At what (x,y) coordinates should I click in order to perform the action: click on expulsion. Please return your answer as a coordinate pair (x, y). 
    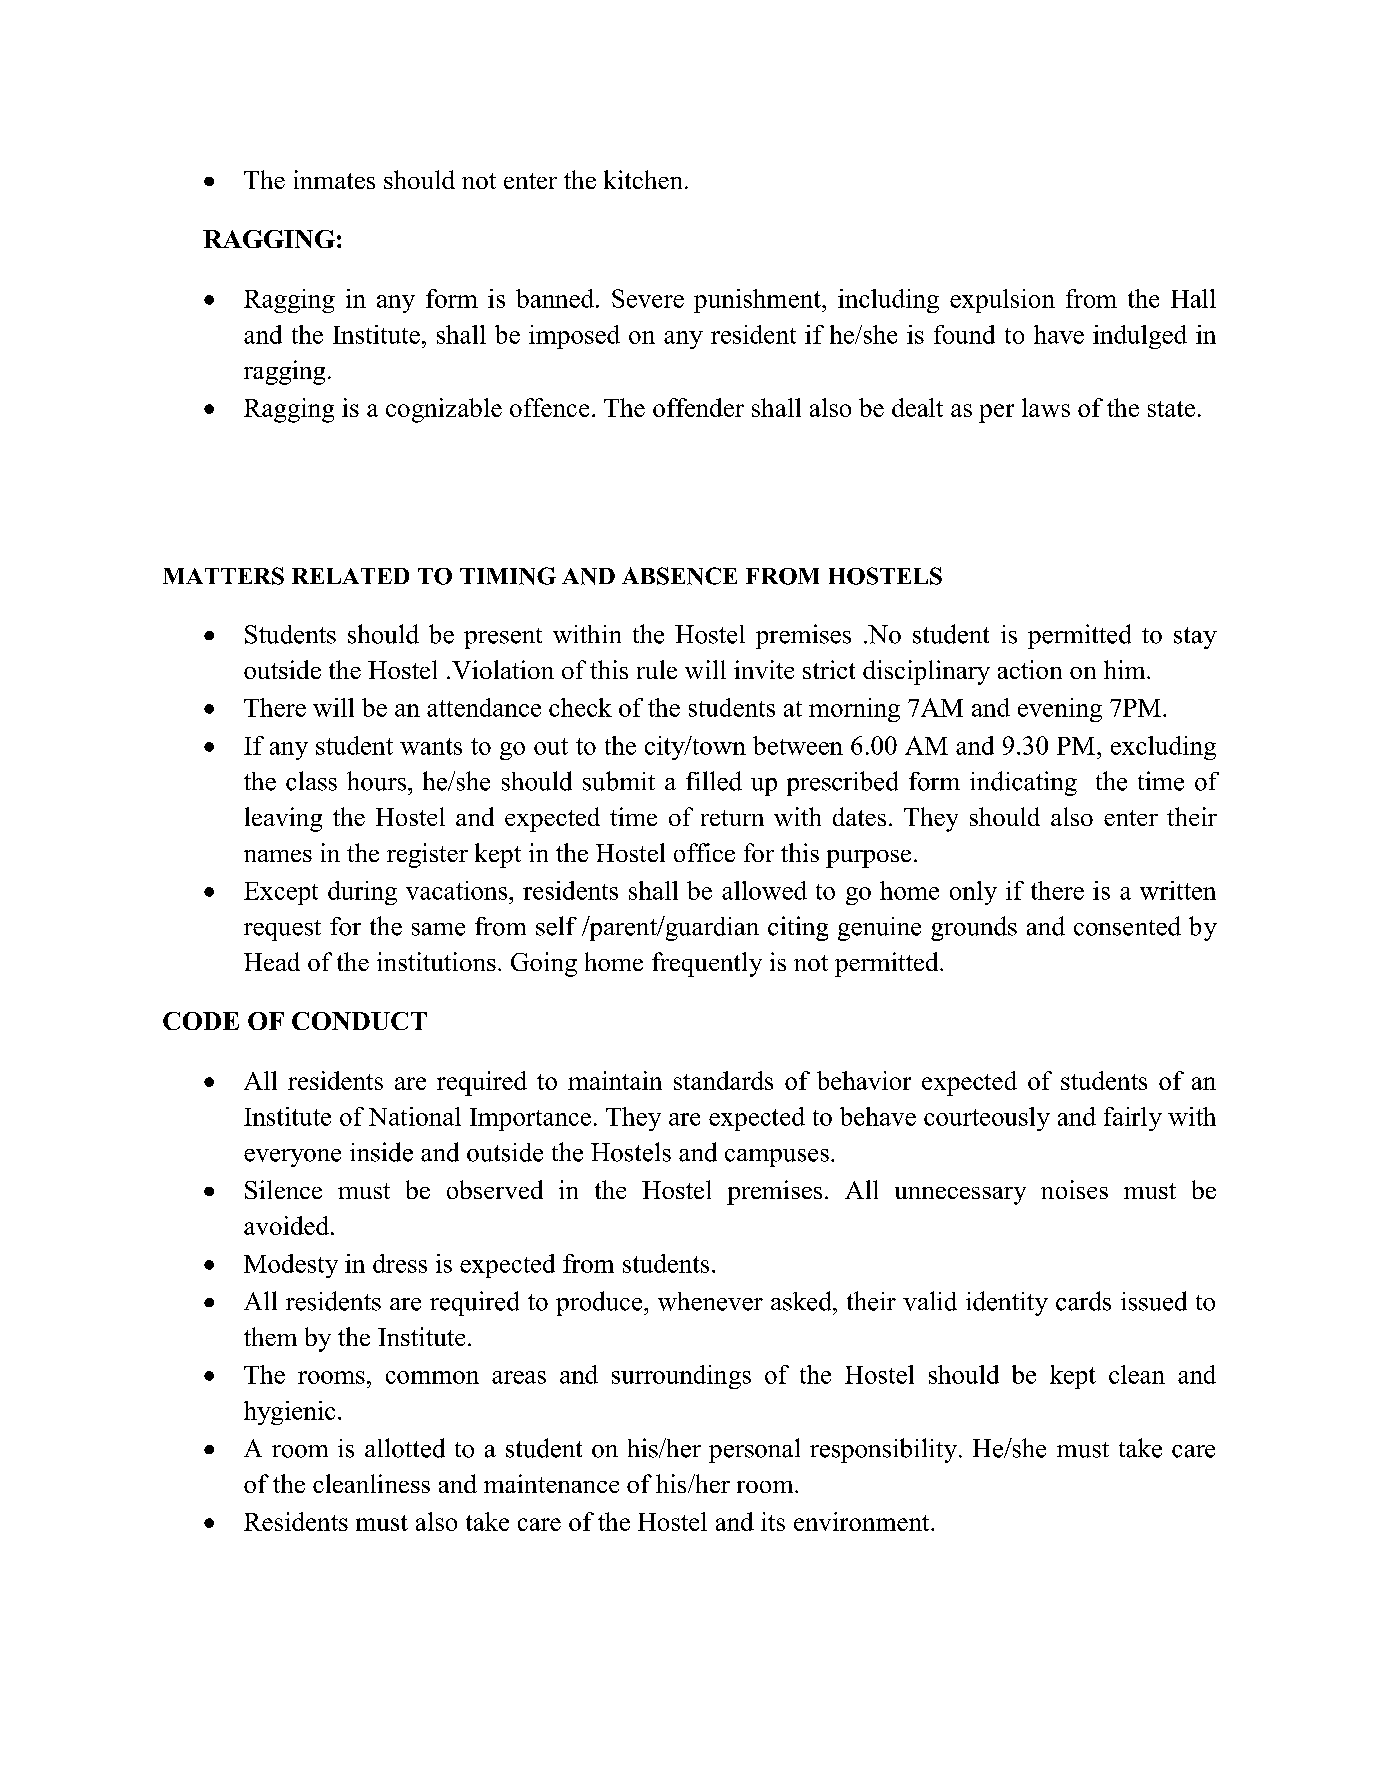
    Looking at the image, I should click on (1002, 301).
